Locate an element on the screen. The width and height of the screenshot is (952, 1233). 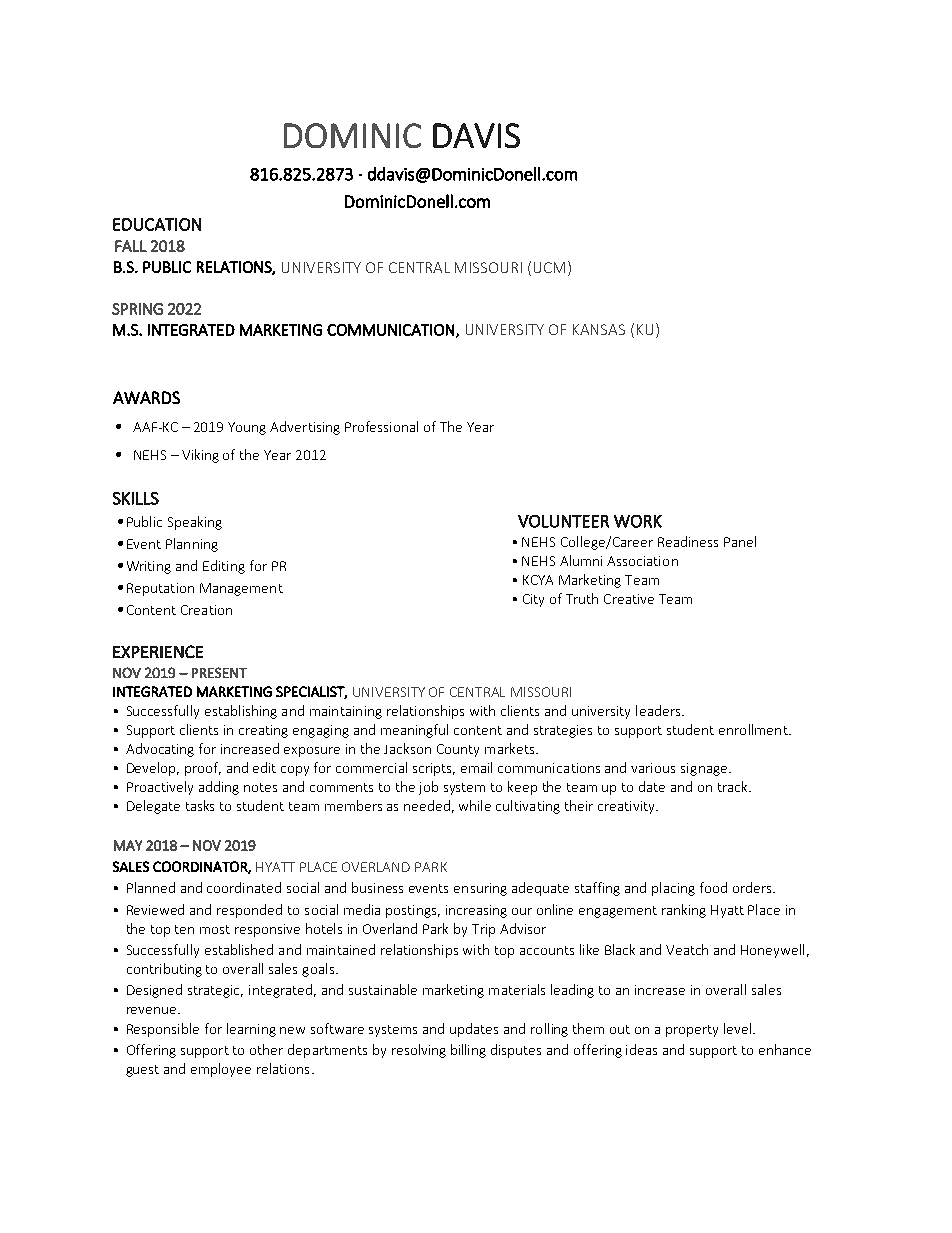
Professional is located at coordinates (381, 426).
